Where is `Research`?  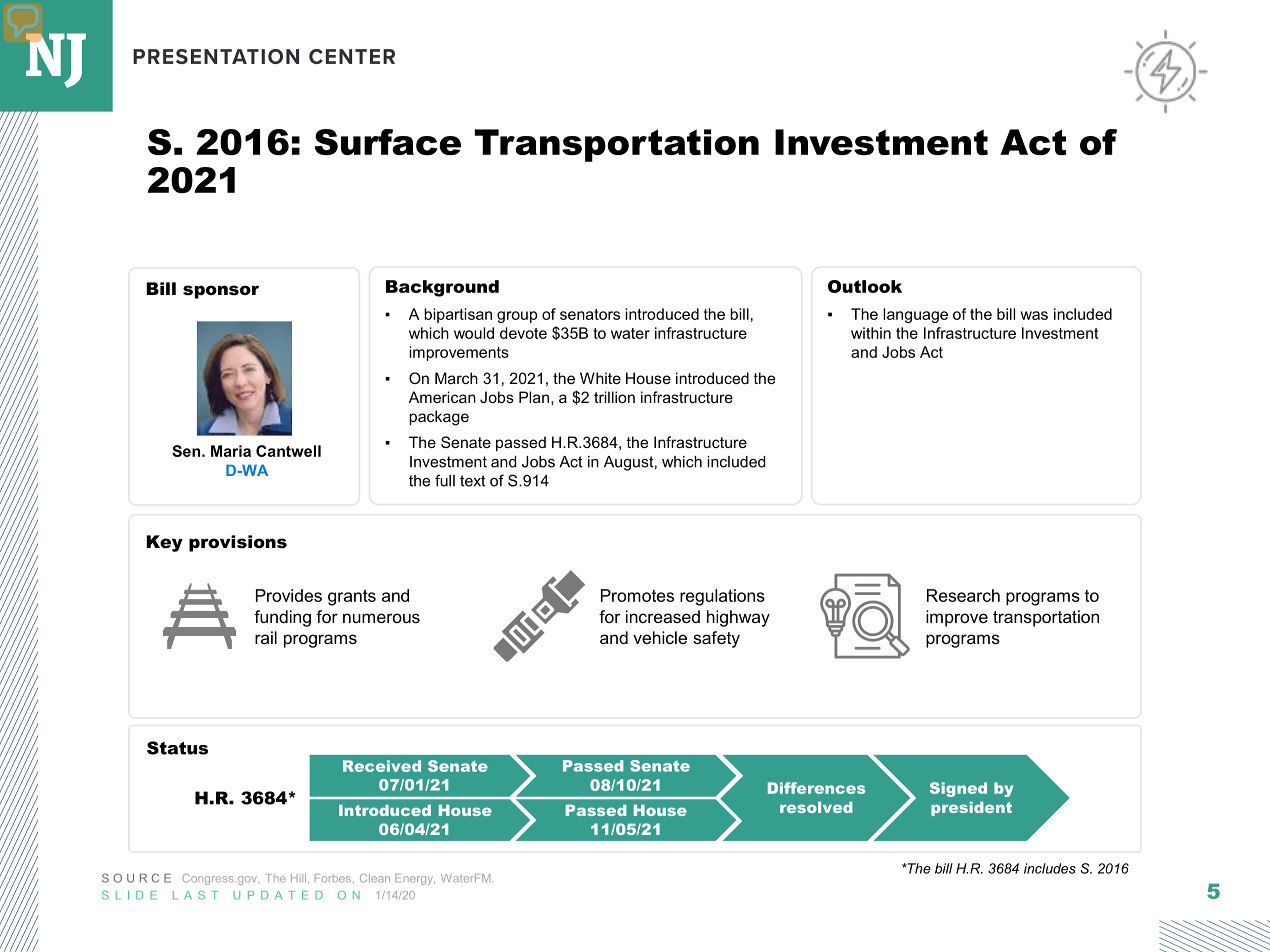
Research is located at coordinates (963, 595).
